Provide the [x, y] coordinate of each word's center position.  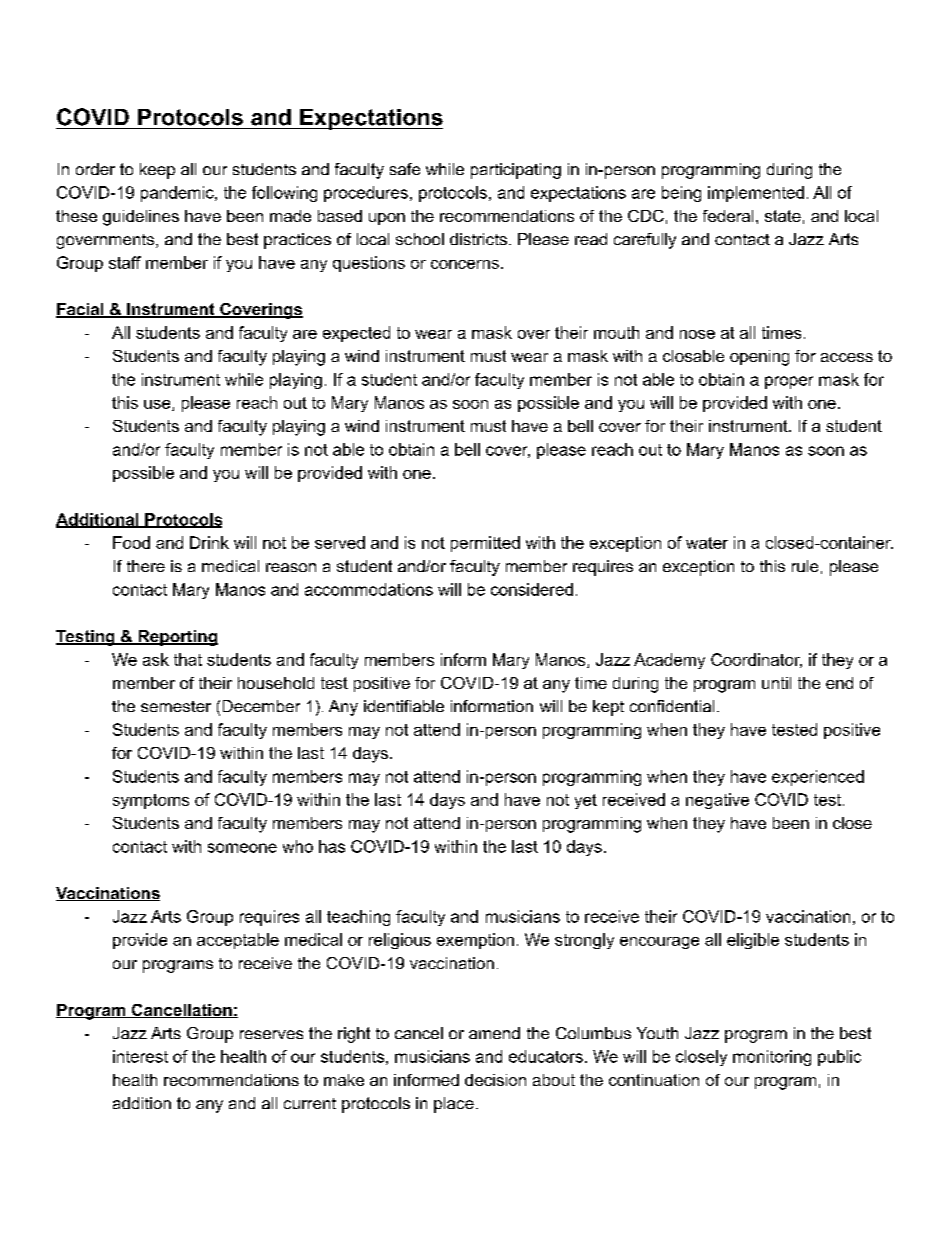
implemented [756, 194]
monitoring [772, 1058]
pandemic [178, 194]
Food [131, 542]
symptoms [151, 801]
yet [586, 801]
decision [495, 1080]
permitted [485, 544]
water [707, 543]
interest [140, 1056]
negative [717, 801]
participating [516, 171]
